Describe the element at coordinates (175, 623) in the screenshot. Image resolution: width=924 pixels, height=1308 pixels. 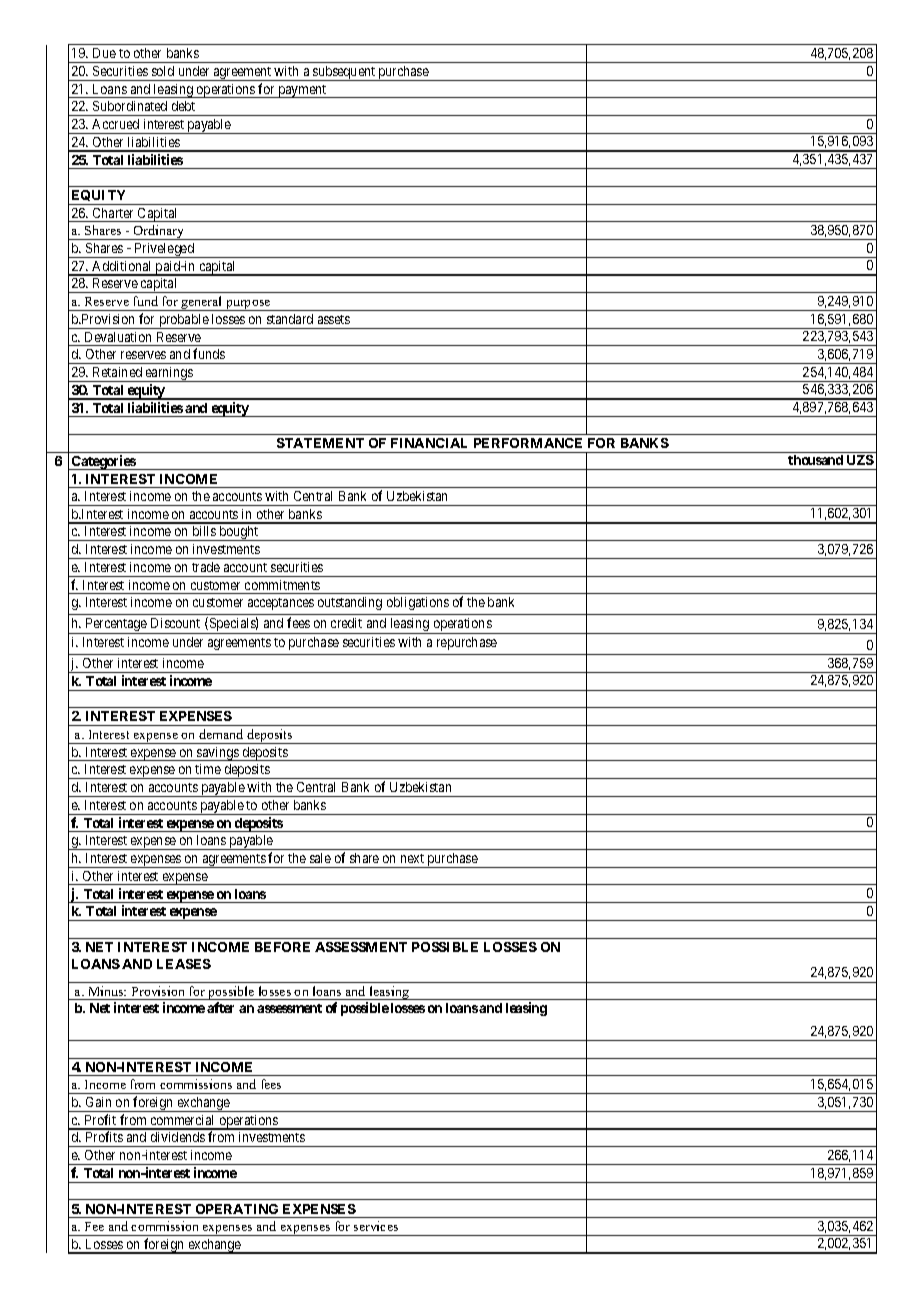
I see `Discount` at that location.
